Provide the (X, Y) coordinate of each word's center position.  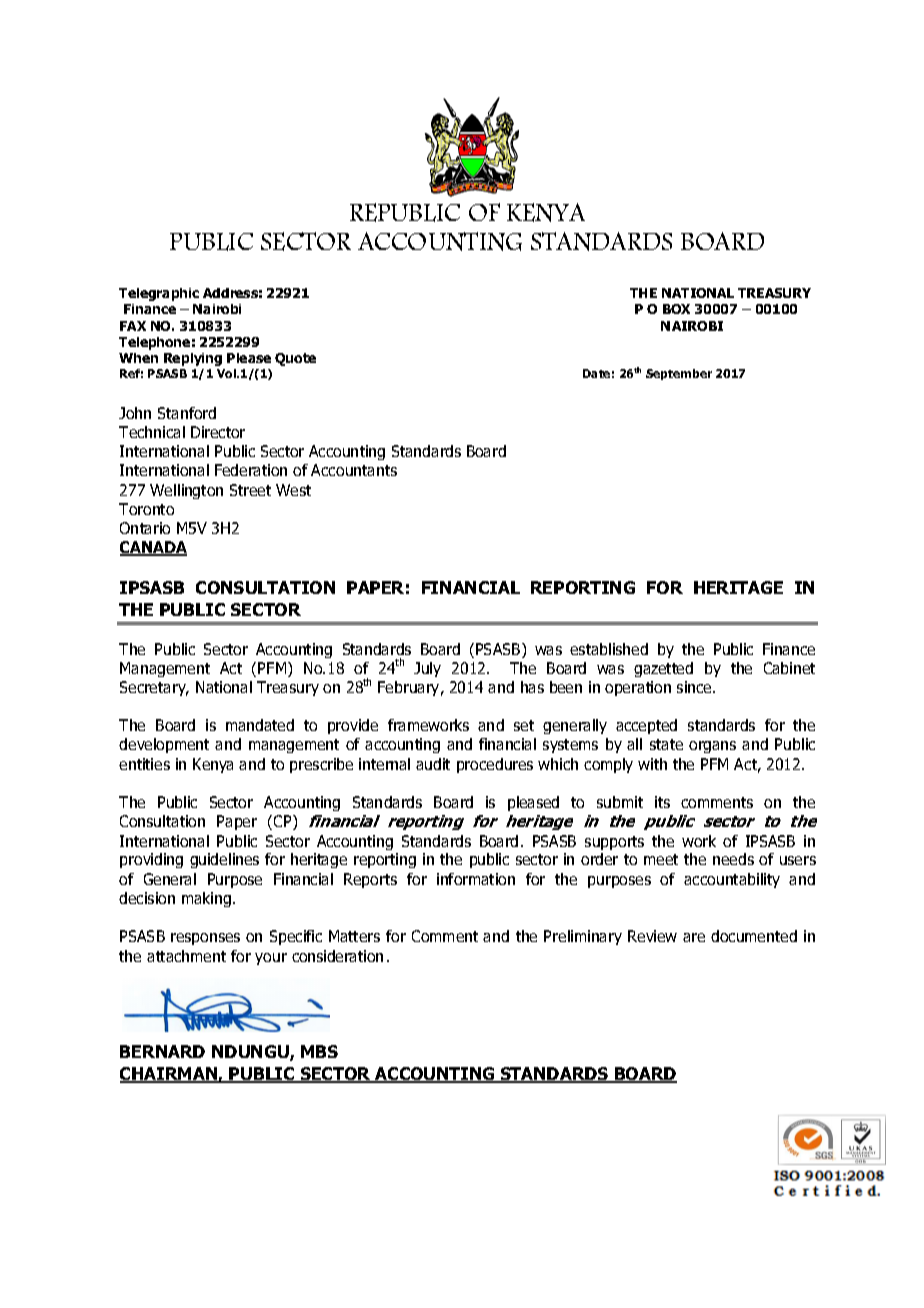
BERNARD (162, 1051)
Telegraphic (159, 294)
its (662, 802)
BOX (676, 309)
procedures (495, 765)
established (609, 649)
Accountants (354, 470)
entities (144, 764)
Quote (295, 359)
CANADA (153, 548)
